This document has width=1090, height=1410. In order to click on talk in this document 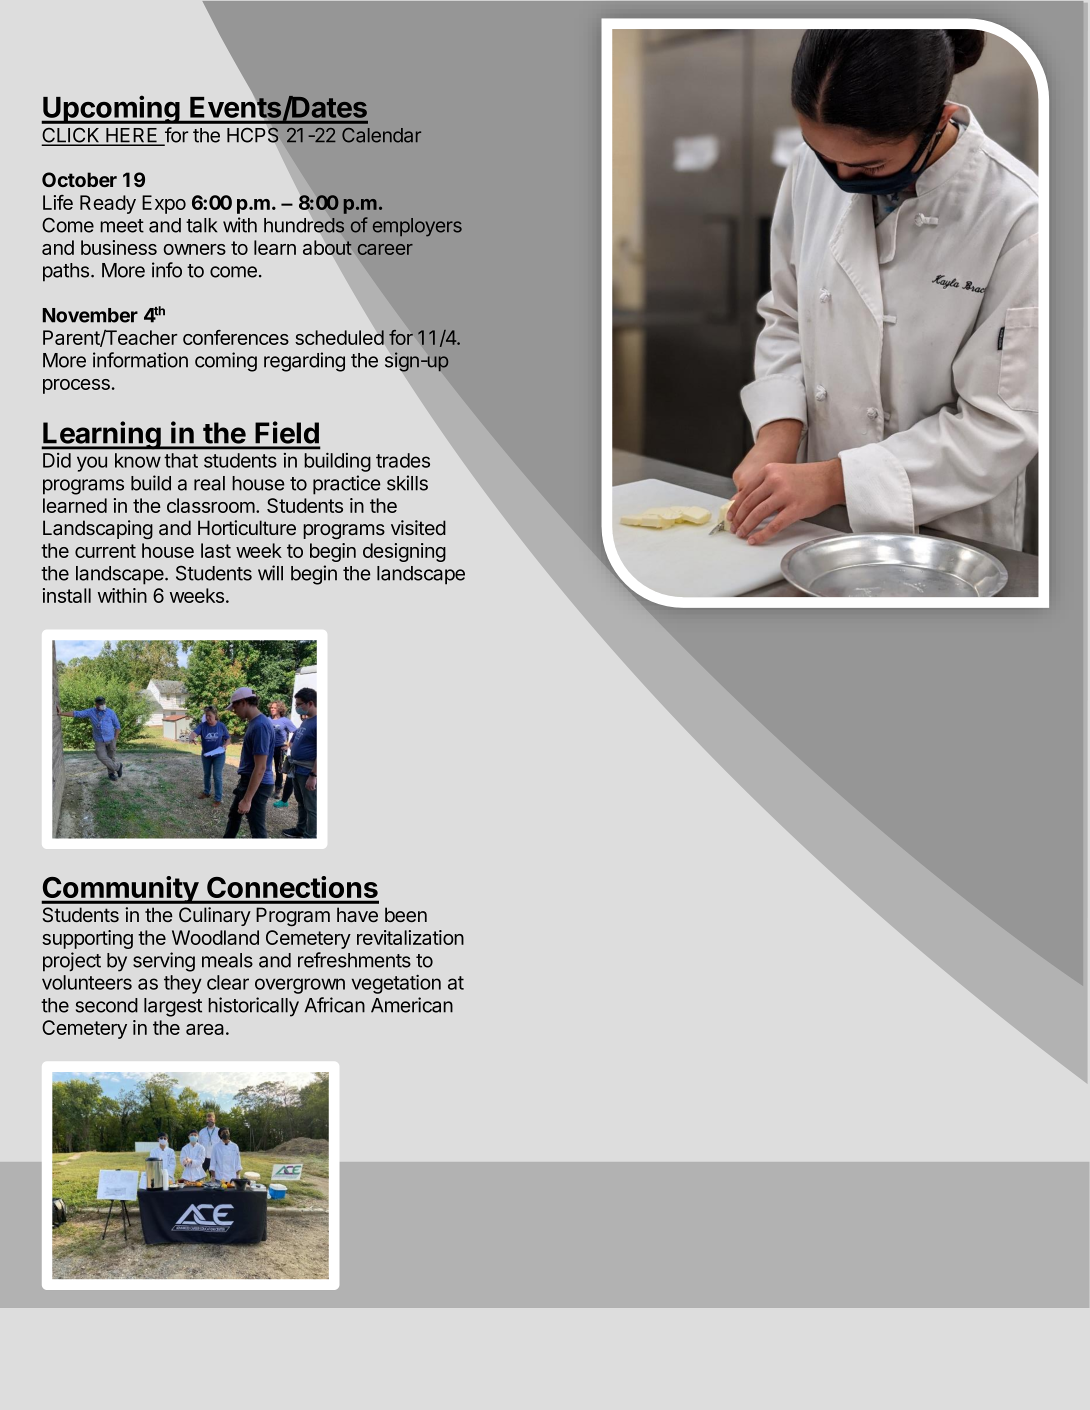, I will do `click(201, 225)`.
